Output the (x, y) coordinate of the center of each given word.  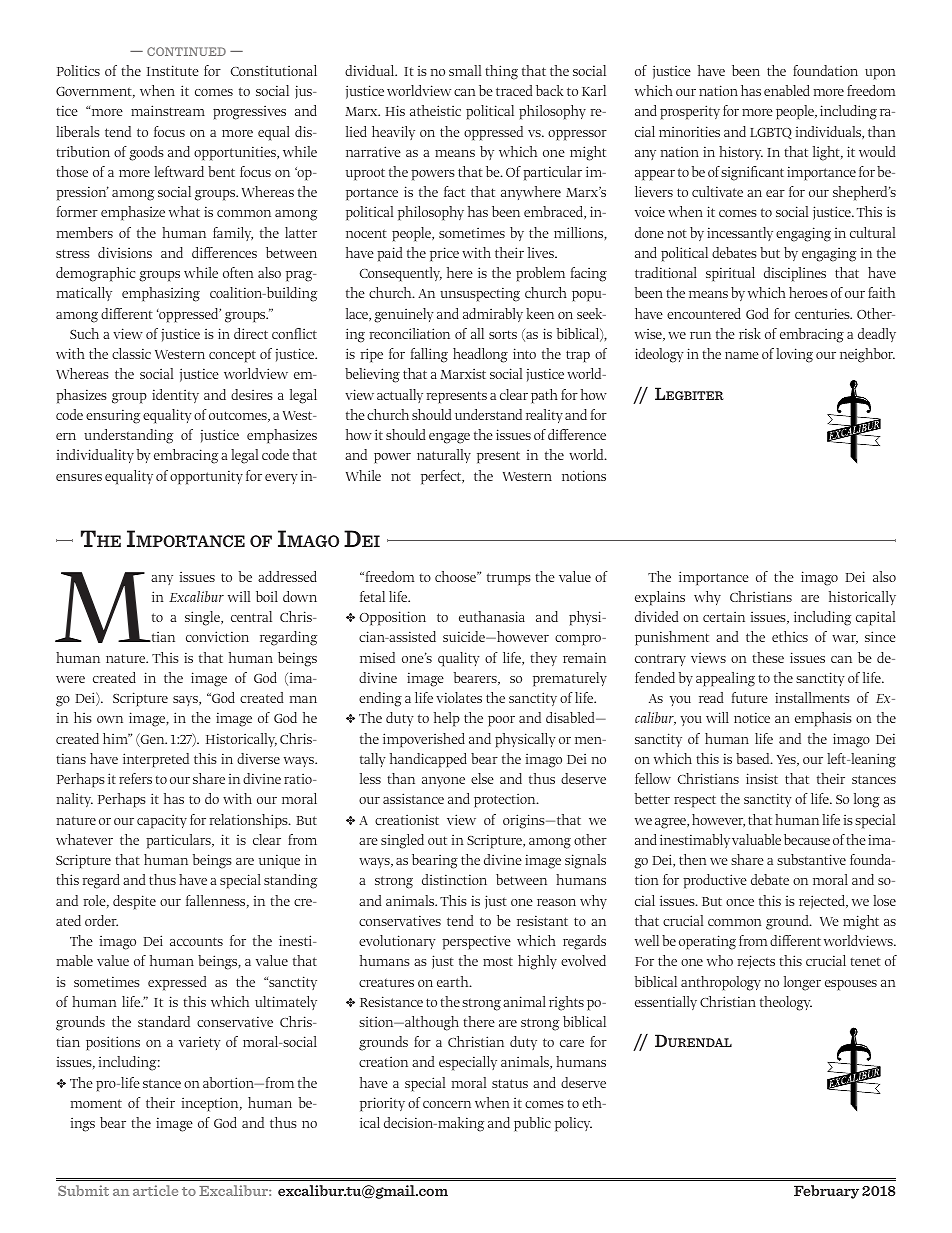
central (251, 616)
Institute (173, 70)
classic (131, 353)
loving (794, 355)
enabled (787, 90)
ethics (790, 636)
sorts (503, 334)
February (826, 1192)
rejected (823, 902)
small (465, 70)
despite (134, 902)
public (532, 1124)
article (155, 1190)
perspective (476, 942)
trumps (509, 579)
